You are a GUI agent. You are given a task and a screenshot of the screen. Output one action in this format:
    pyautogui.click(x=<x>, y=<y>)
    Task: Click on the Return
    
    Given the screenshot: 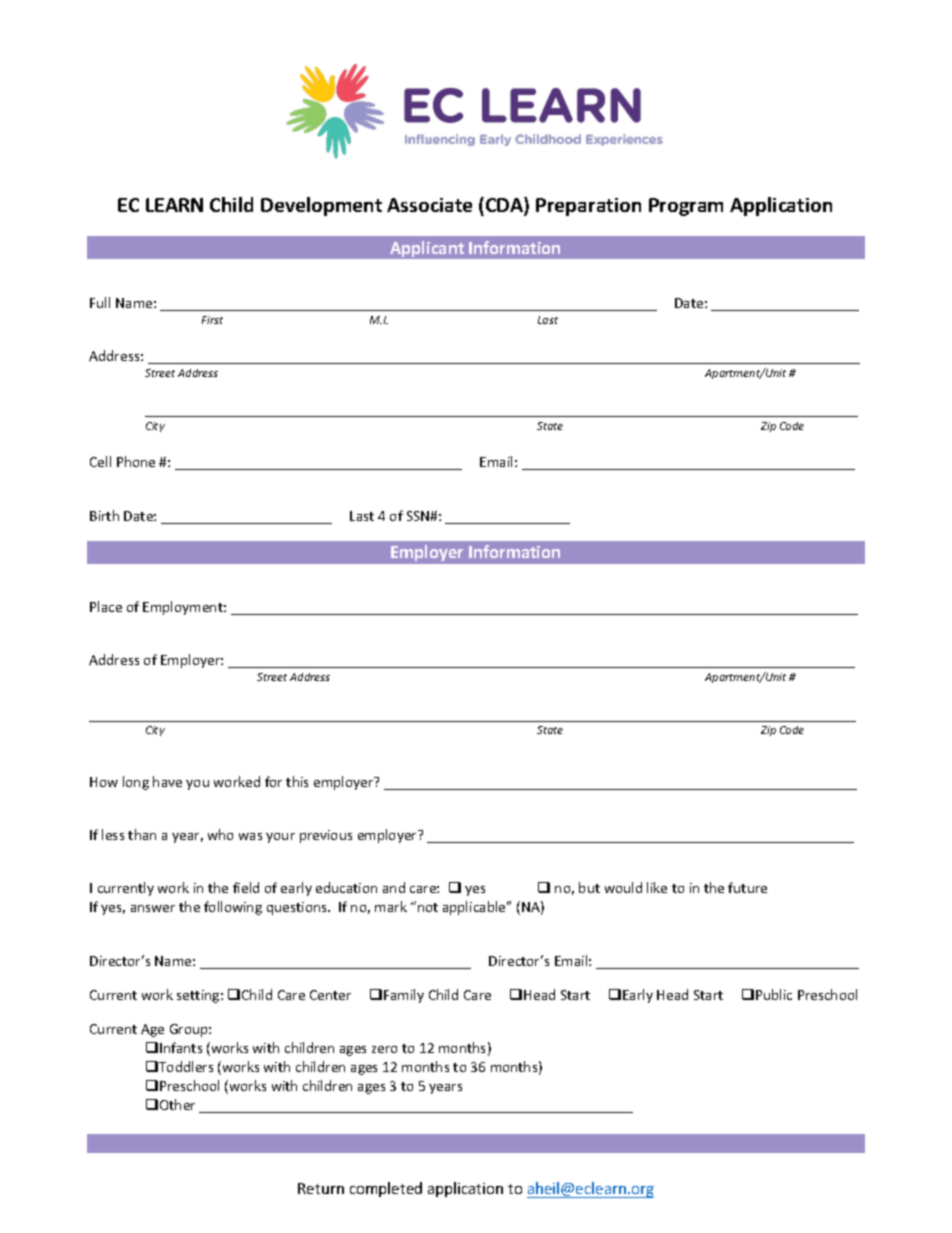 What is the action you would take?
    pyautogui.click(x=321, y=1188)
